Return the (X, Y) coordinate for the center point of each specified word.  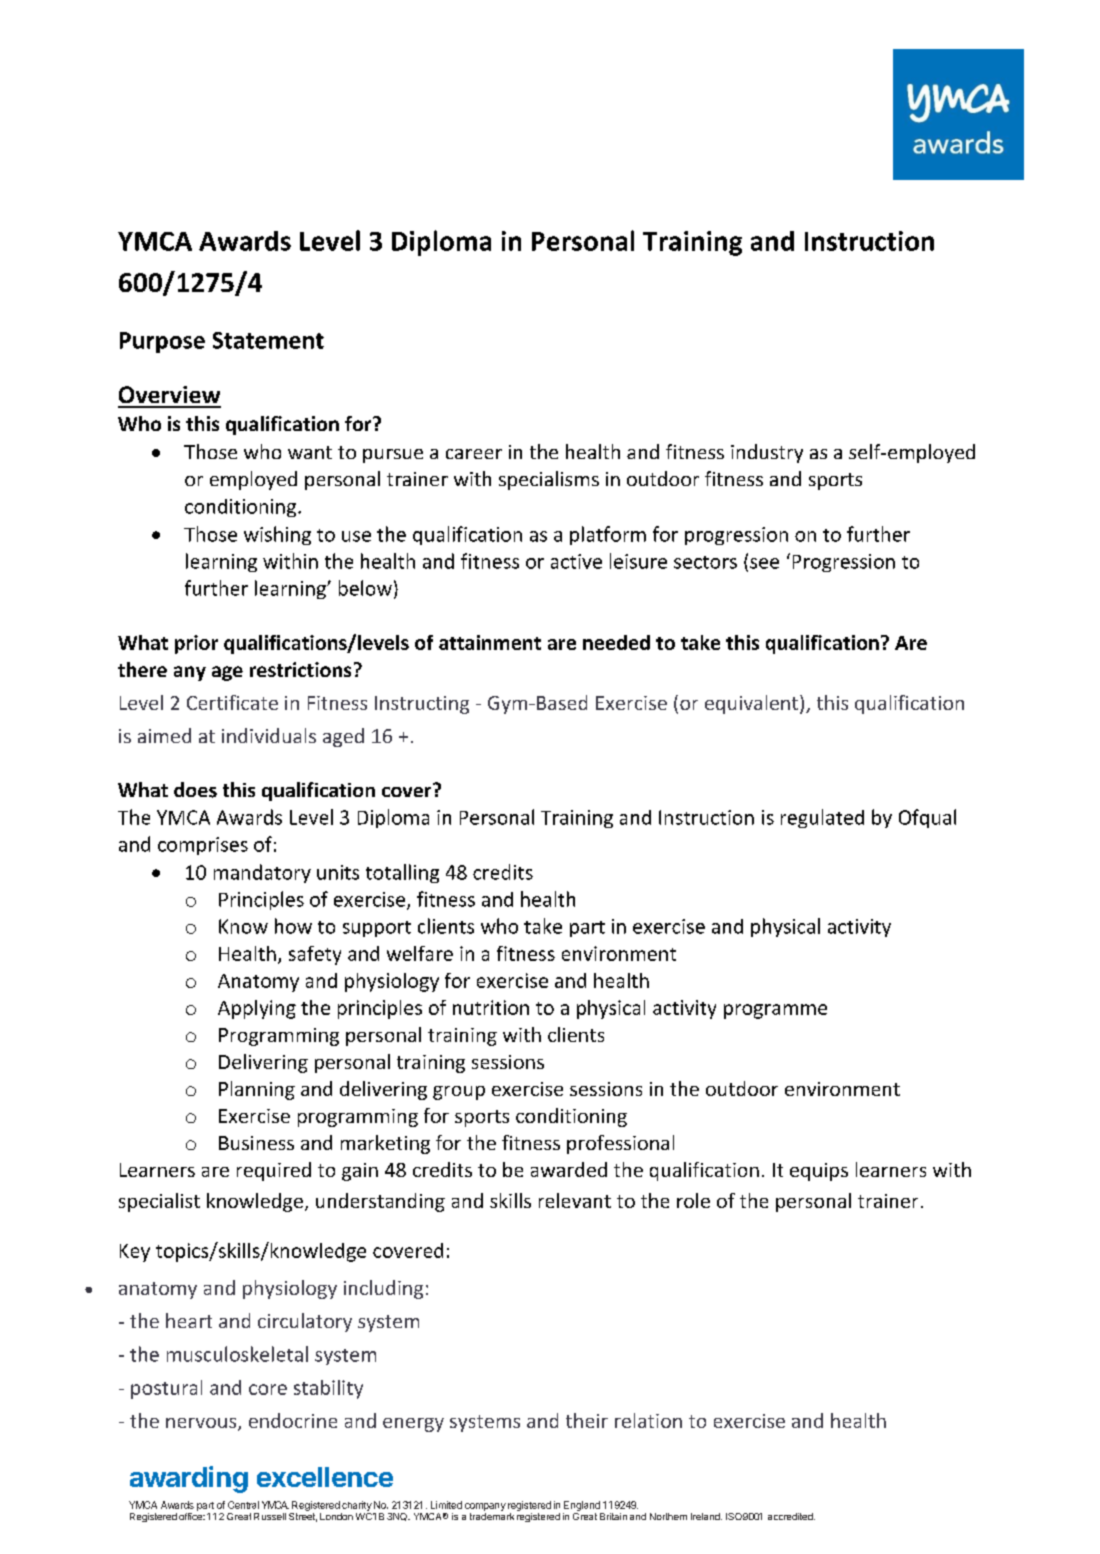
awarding (189, 1479)
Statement (268, 340)
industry (767, 453)
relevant (575, 1200)
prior (196, 644)
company (485, 1507)
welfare (420, 953)
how (293, 926)
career (474, 454)
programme (775, 1011)
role (693, 1200)
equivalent (753, 704)
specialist (159, 1202)
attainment (490, 642)
